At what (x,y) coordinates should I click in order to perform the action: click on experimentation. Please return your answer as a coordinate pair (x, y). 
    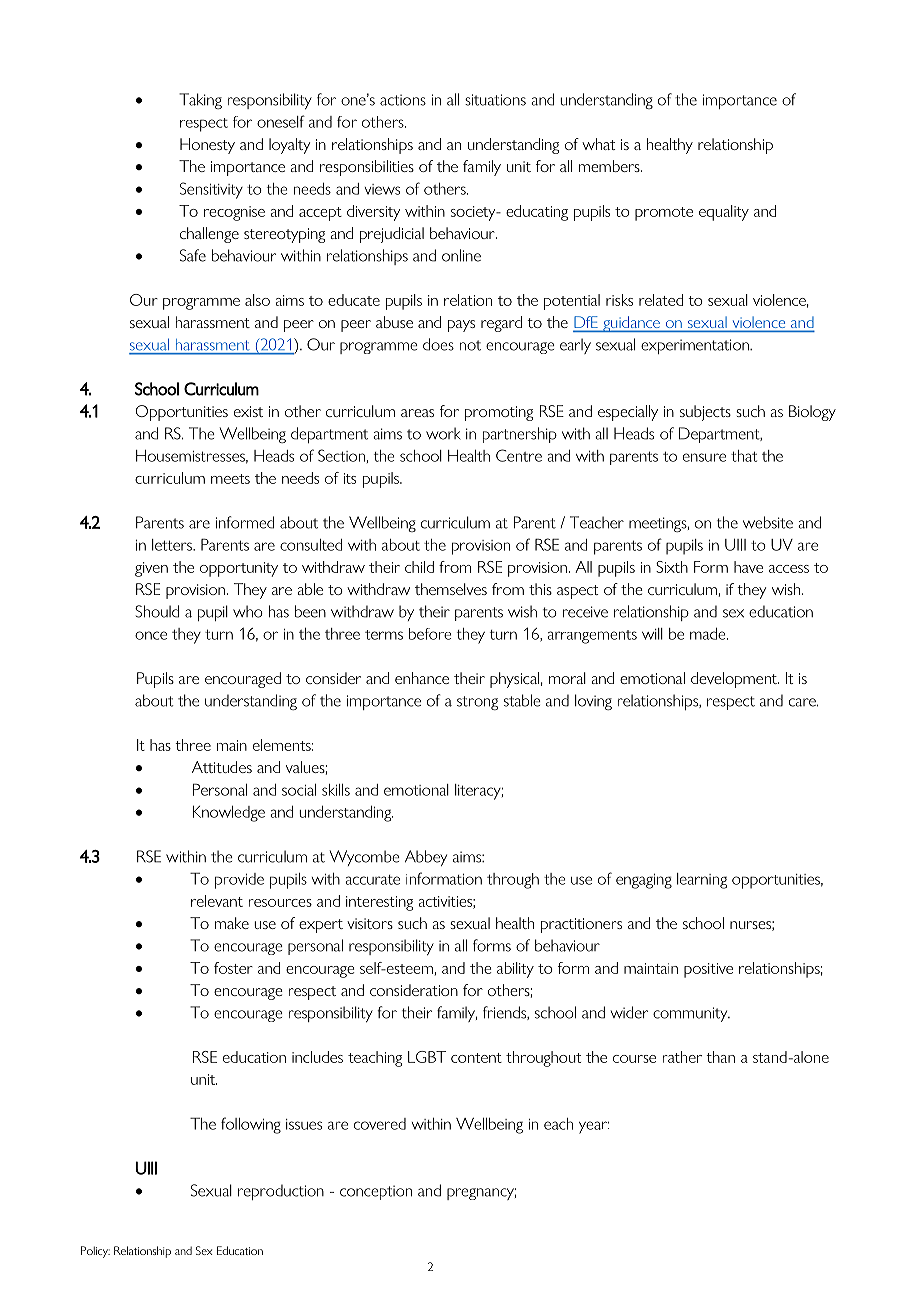
    Looking at the image, I should click on (696, 346).
